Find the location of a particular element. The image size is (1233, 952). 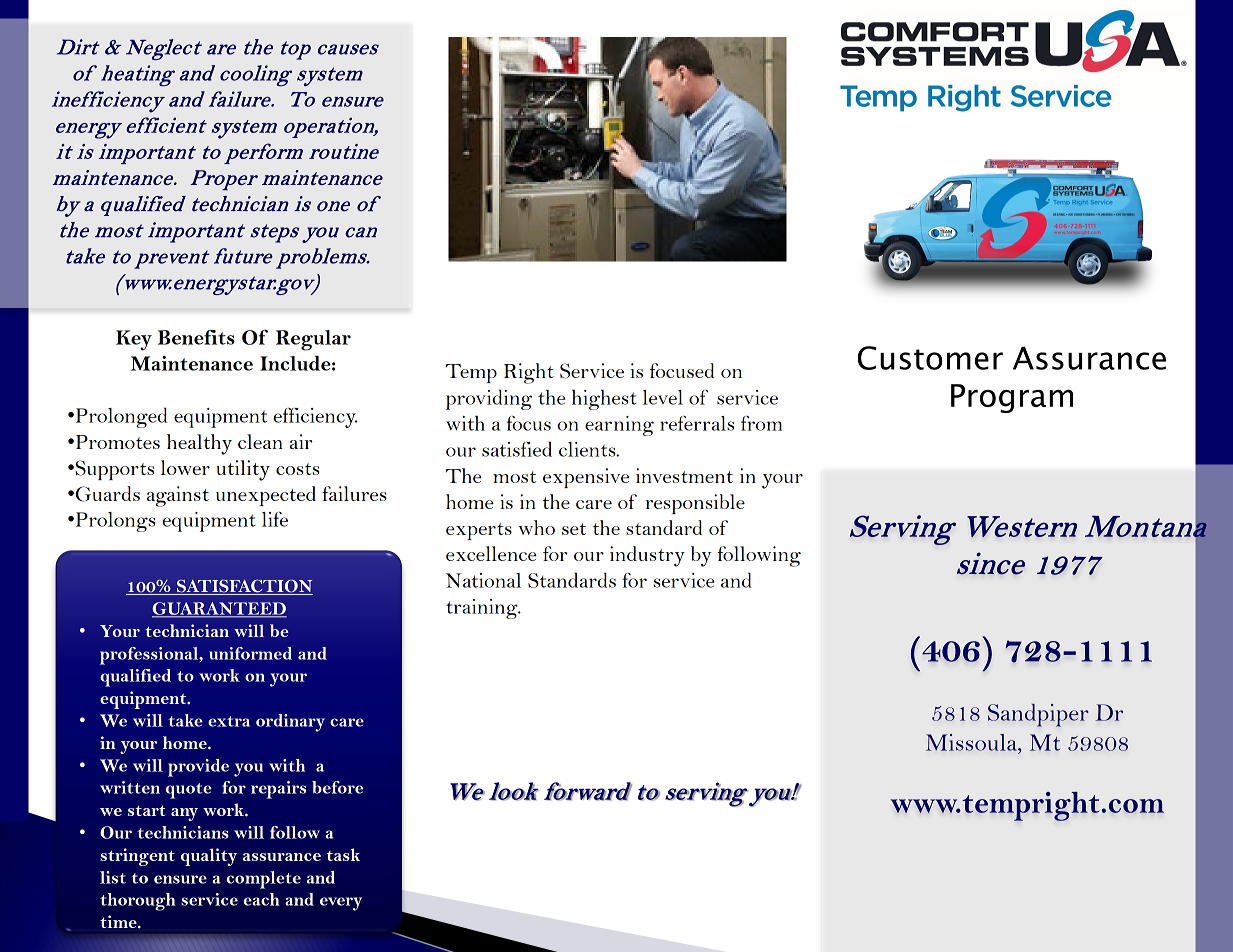

Sandpiper is located at coordinates (1038, 715).
